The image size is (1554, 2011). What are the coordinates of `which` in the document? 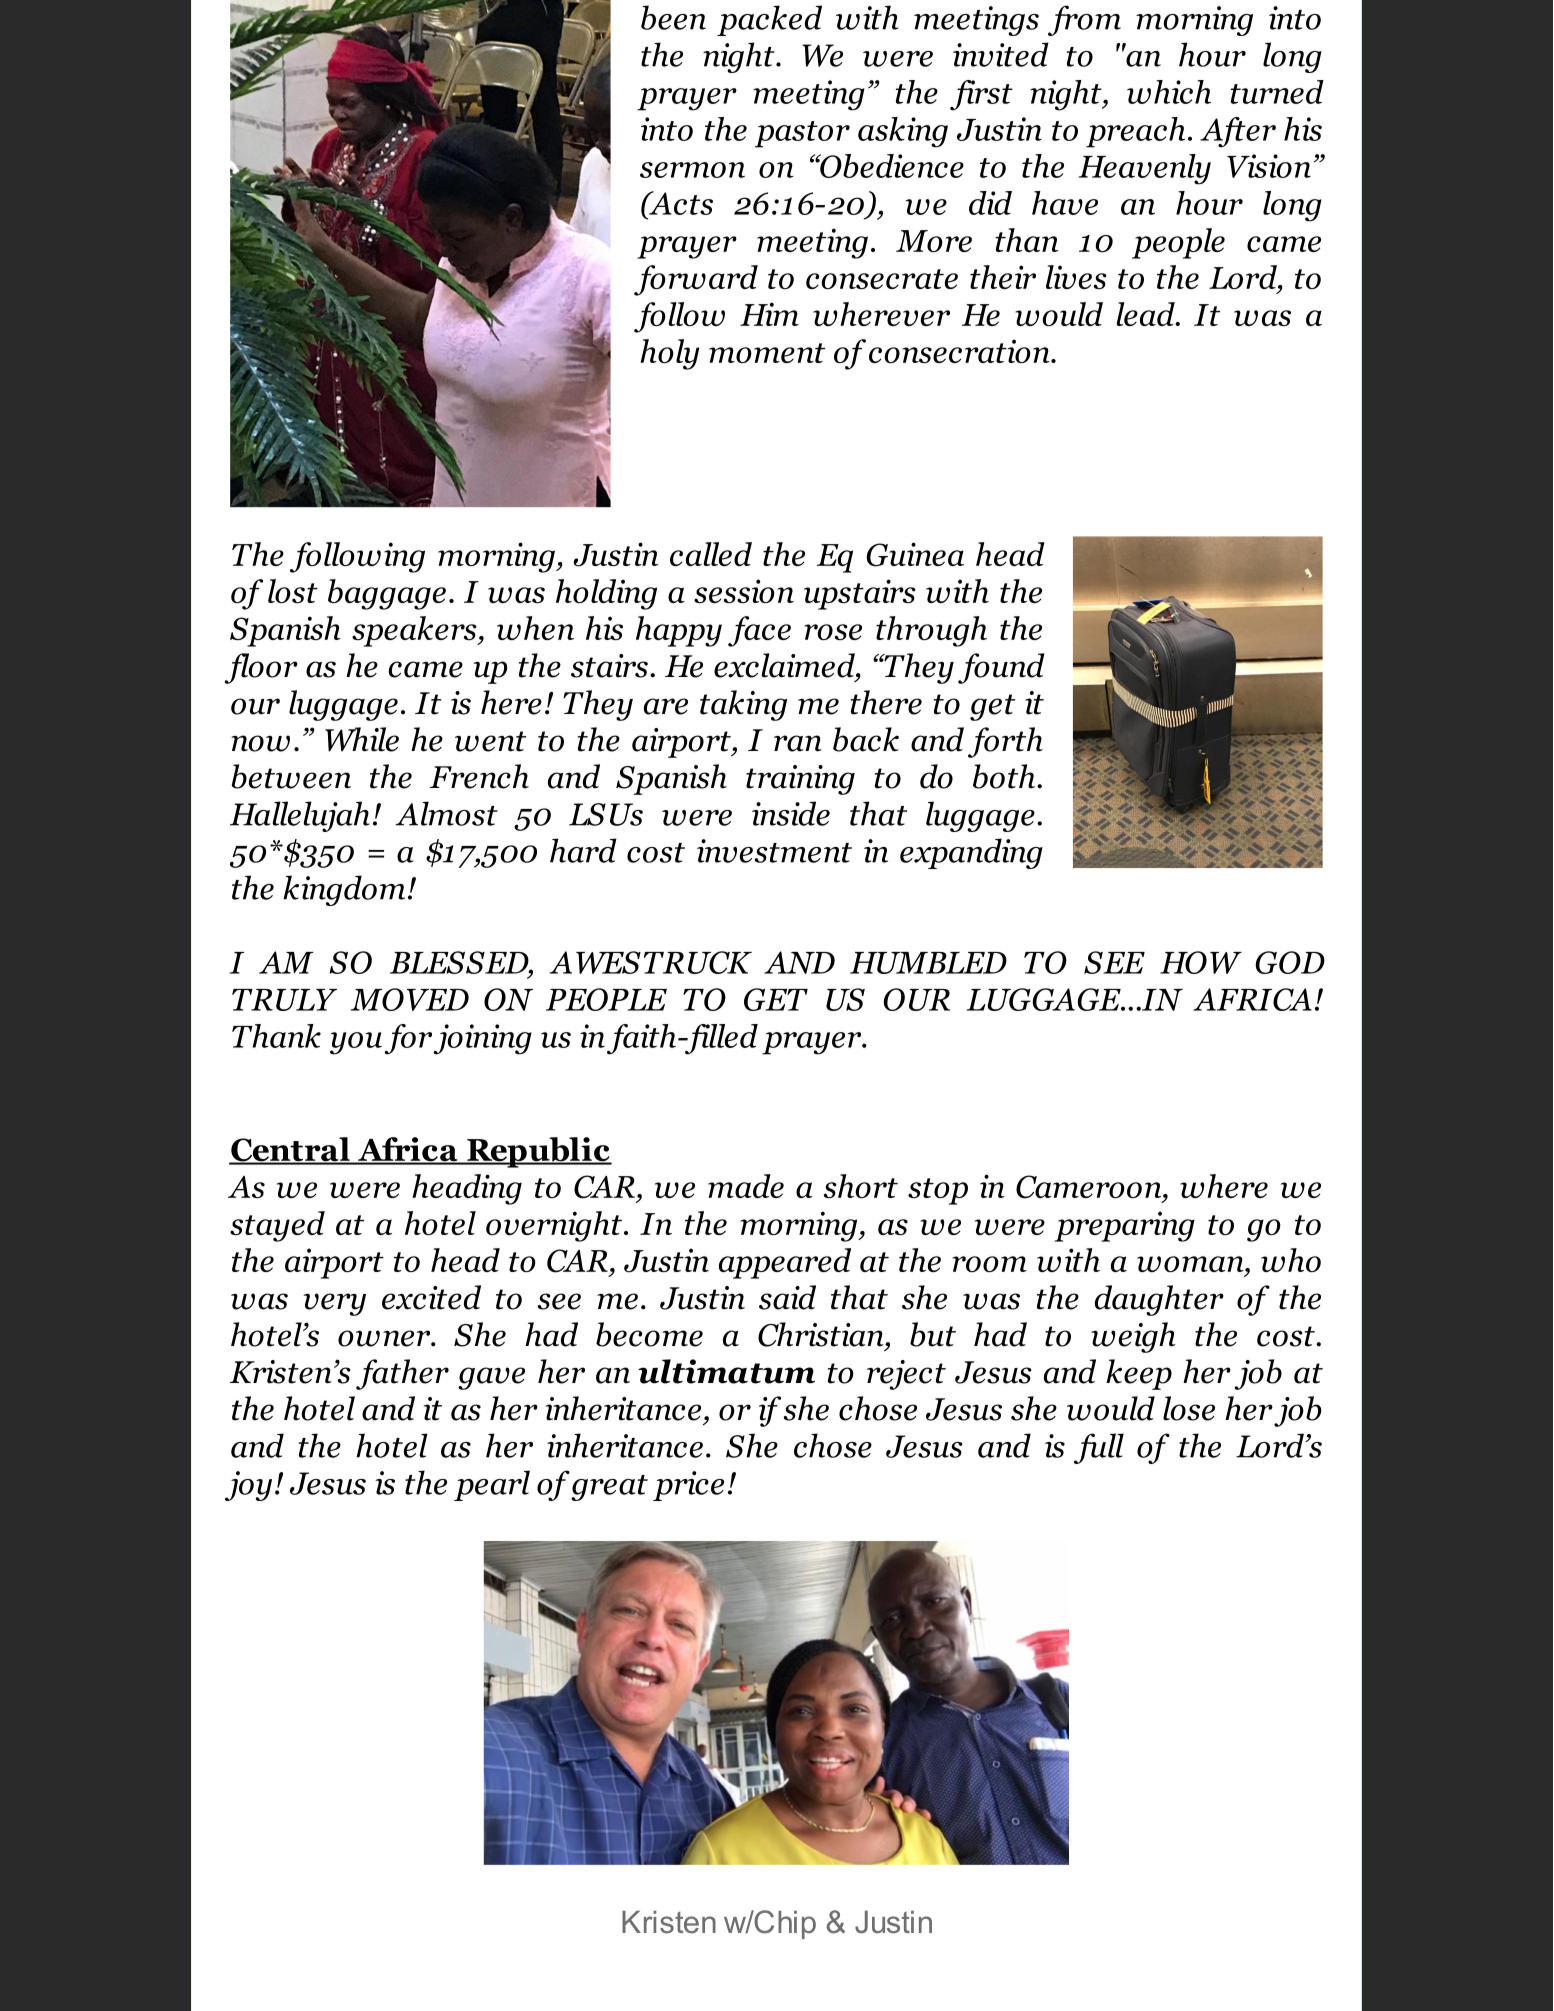 It's located at (1169, 92).
